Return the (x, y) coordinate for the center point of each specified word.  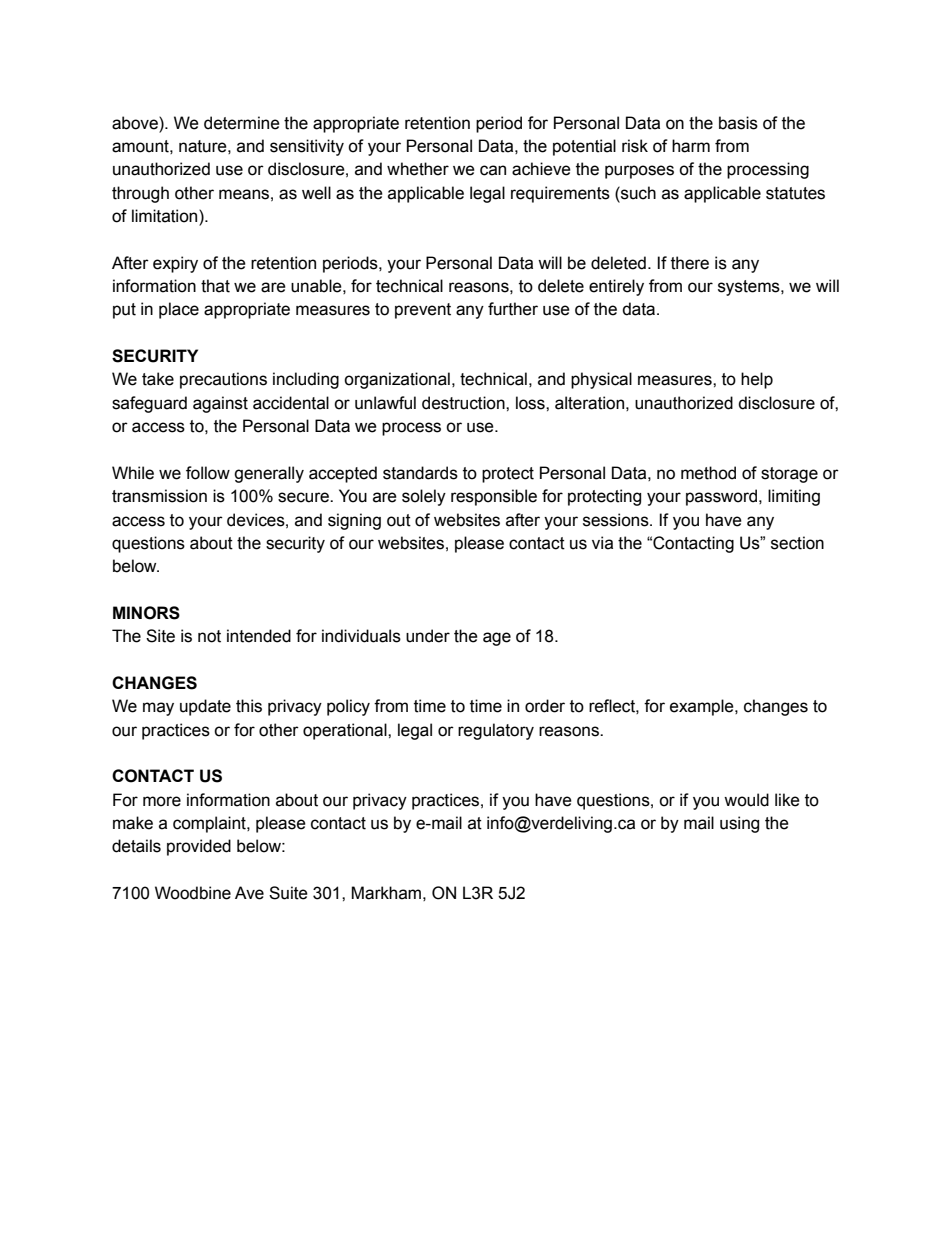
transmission (159, 496)
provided (199, 847)
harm (691, 146)
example (703, 707)
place (179, 310)
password (723, 497)
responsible (494, 497)
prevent (423, 311)
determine (242, 123)
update (205, 707)
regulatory (496, 731)
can (493, 170)
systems (750, 288)
